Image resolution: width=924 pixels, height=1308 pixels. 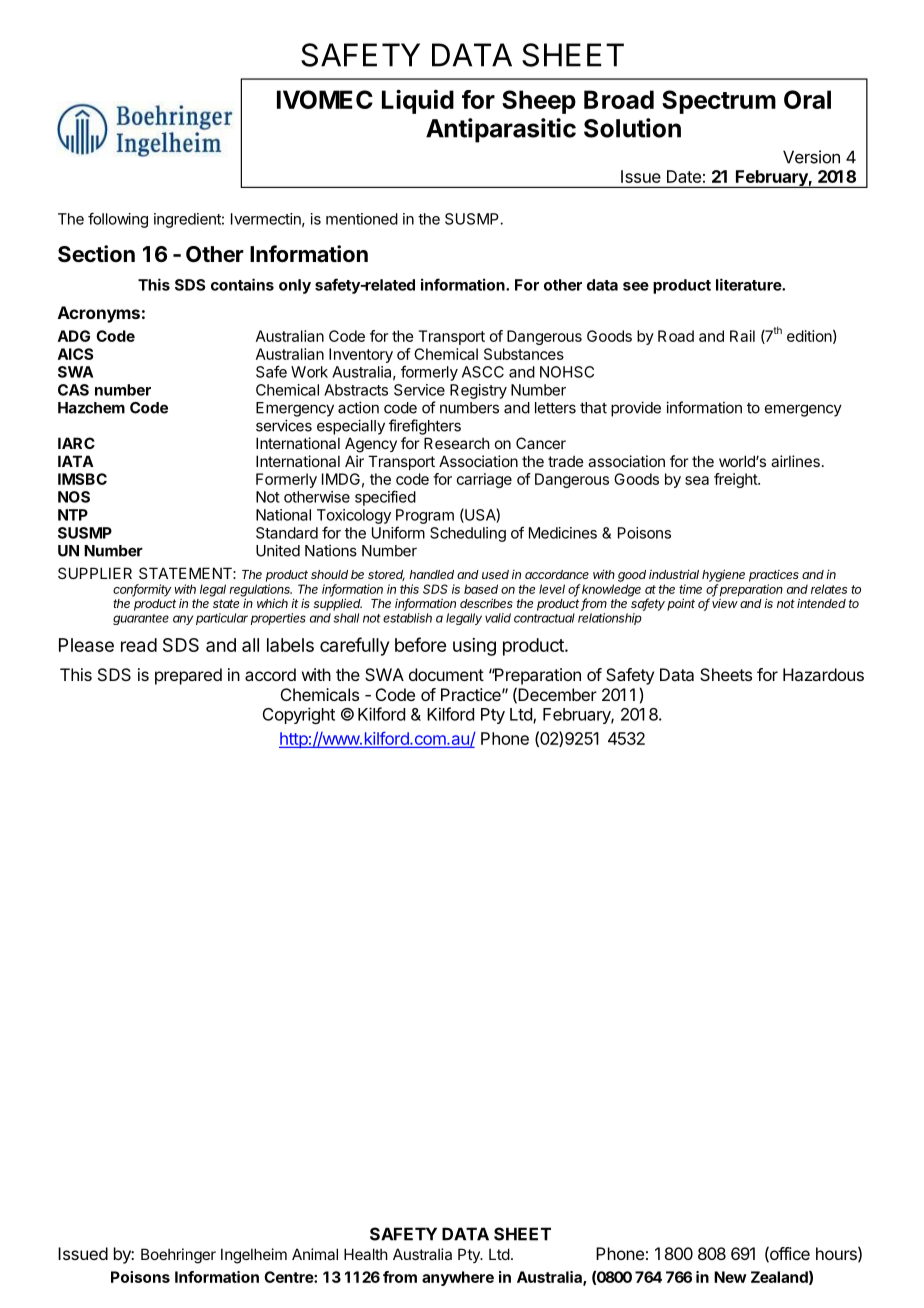 I want to click on firefighters, so click(x=425, y=427).
